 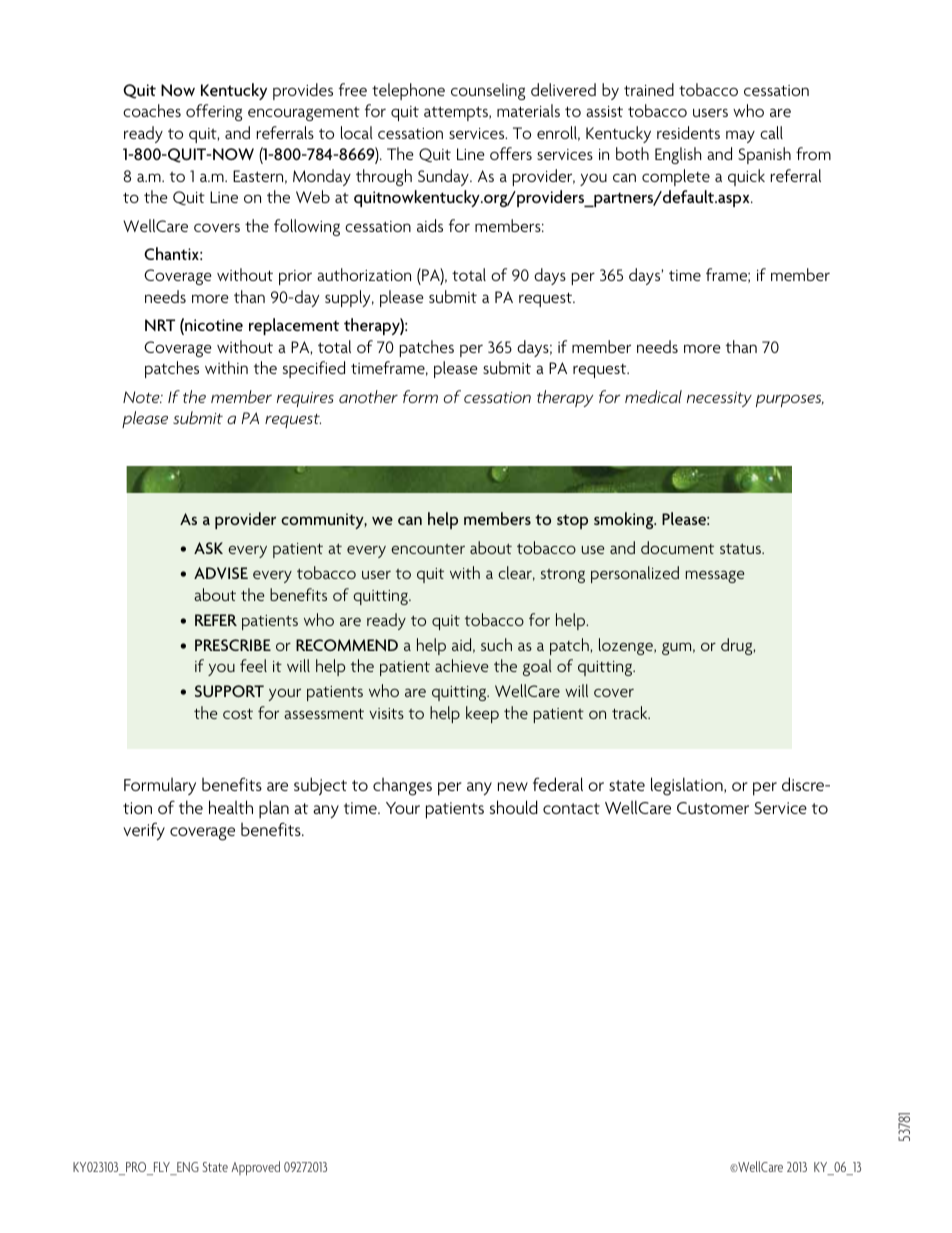 What do you see at coordinates (457, 113) in the image?
I see `attempts` at bounding box center [457, 113].
